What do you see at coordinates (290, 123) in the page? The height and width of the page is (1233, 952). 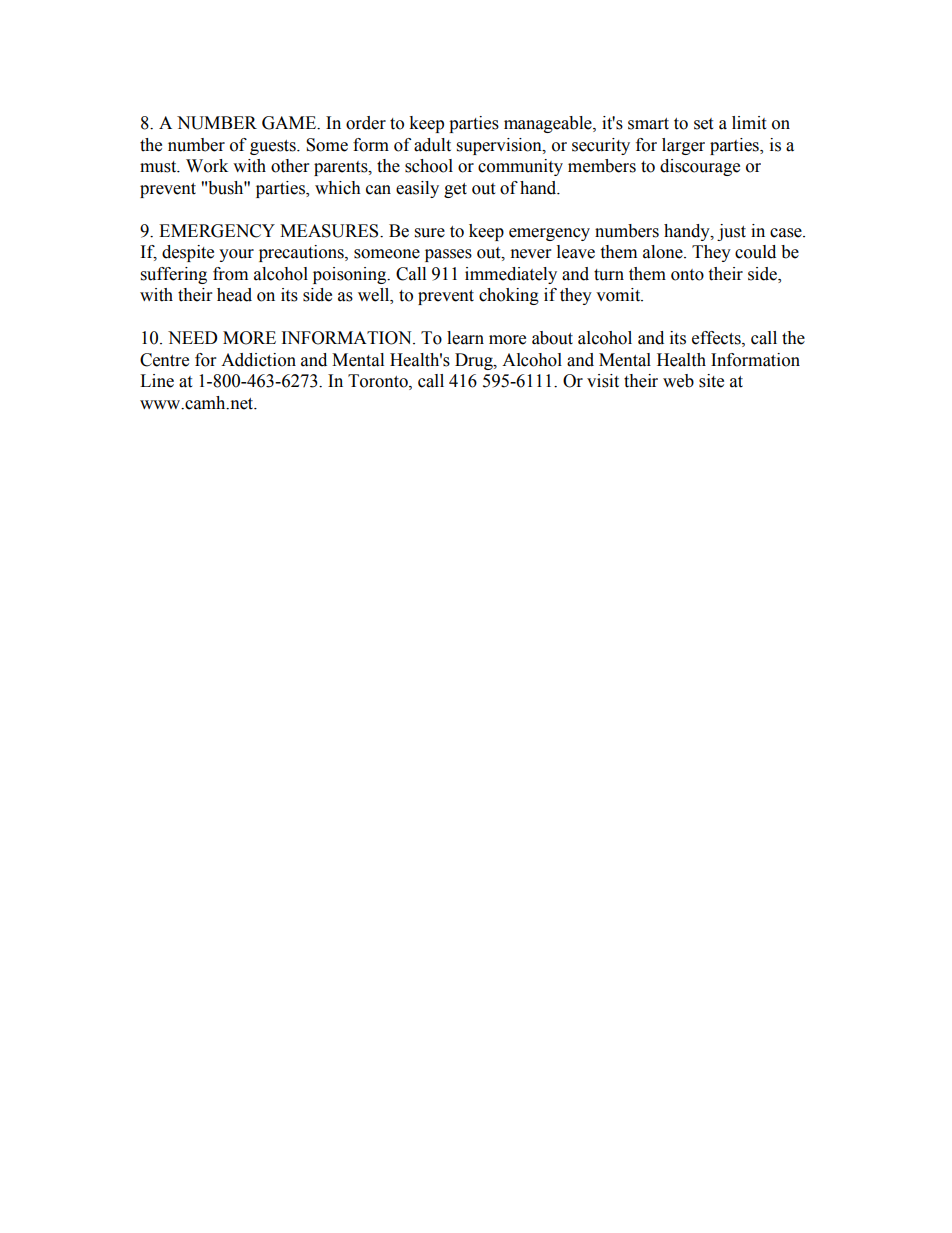 I see `GAME` at bounding box center [290, 123].
